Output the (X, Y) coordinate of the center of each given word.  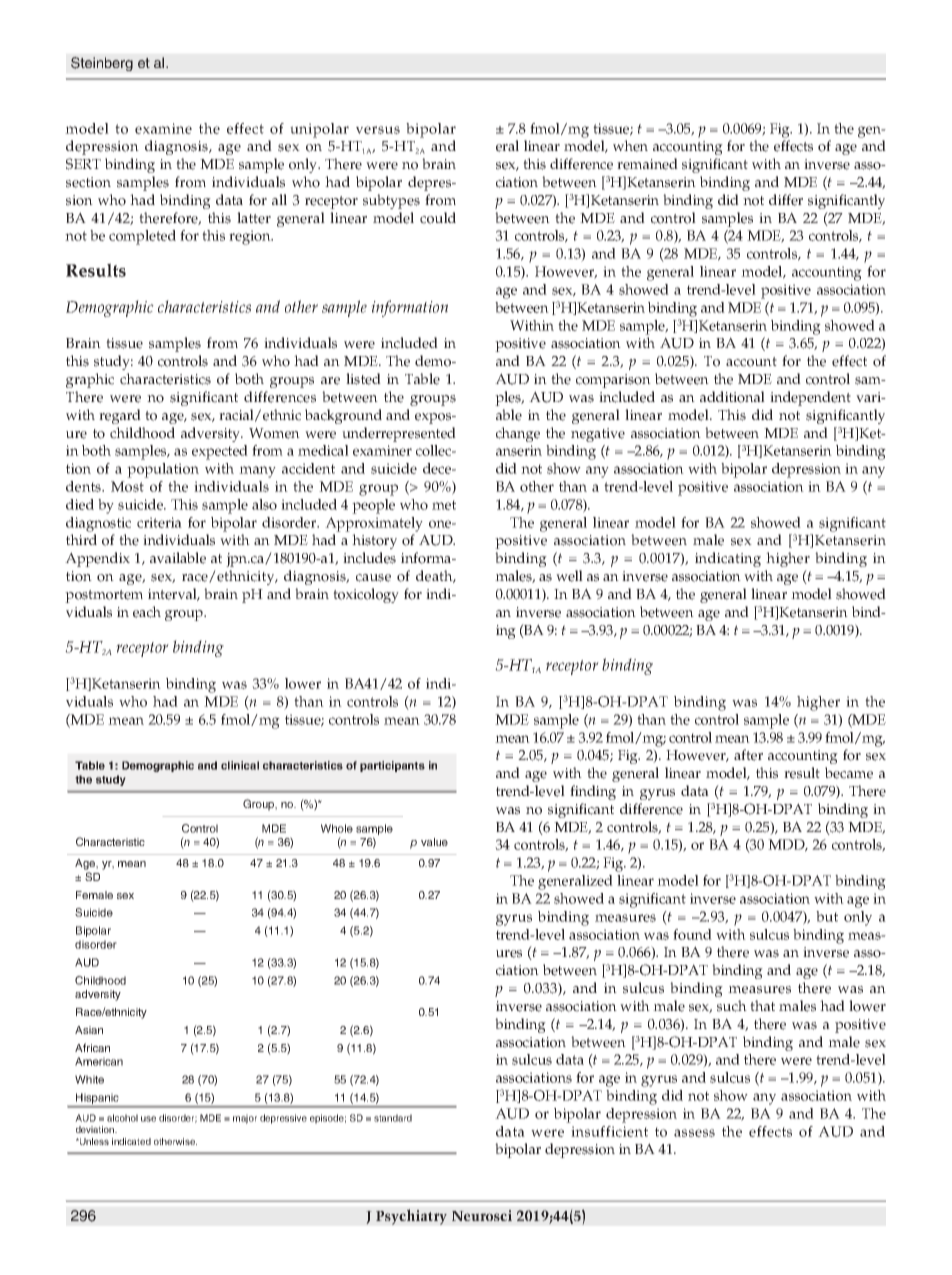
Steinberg (102, 64)
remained (647, 164)
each (147, 612)
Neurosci (482, 1215)
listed (363, 379)
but (827, 916)
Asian (89, 1030)
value (434, 842)
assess (694, 1133)
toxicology (366, 595)
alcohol (122, 1118)
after (748, 755)
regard (120, 416)
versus (378, 130)
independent (810, 398)
